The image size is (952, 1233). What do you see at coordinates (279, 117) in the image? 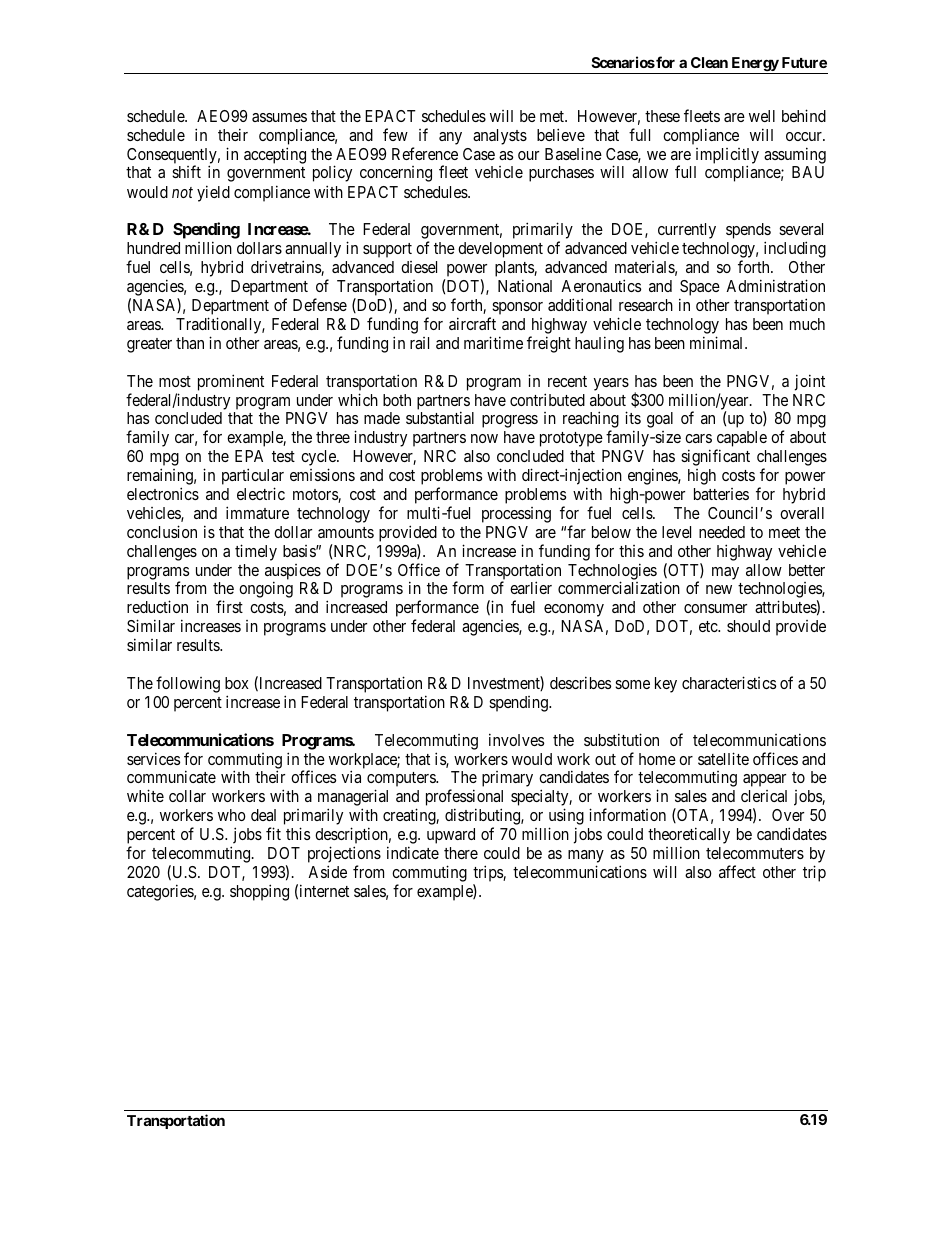
I see `assumes` at bounding box center [279, 117].
